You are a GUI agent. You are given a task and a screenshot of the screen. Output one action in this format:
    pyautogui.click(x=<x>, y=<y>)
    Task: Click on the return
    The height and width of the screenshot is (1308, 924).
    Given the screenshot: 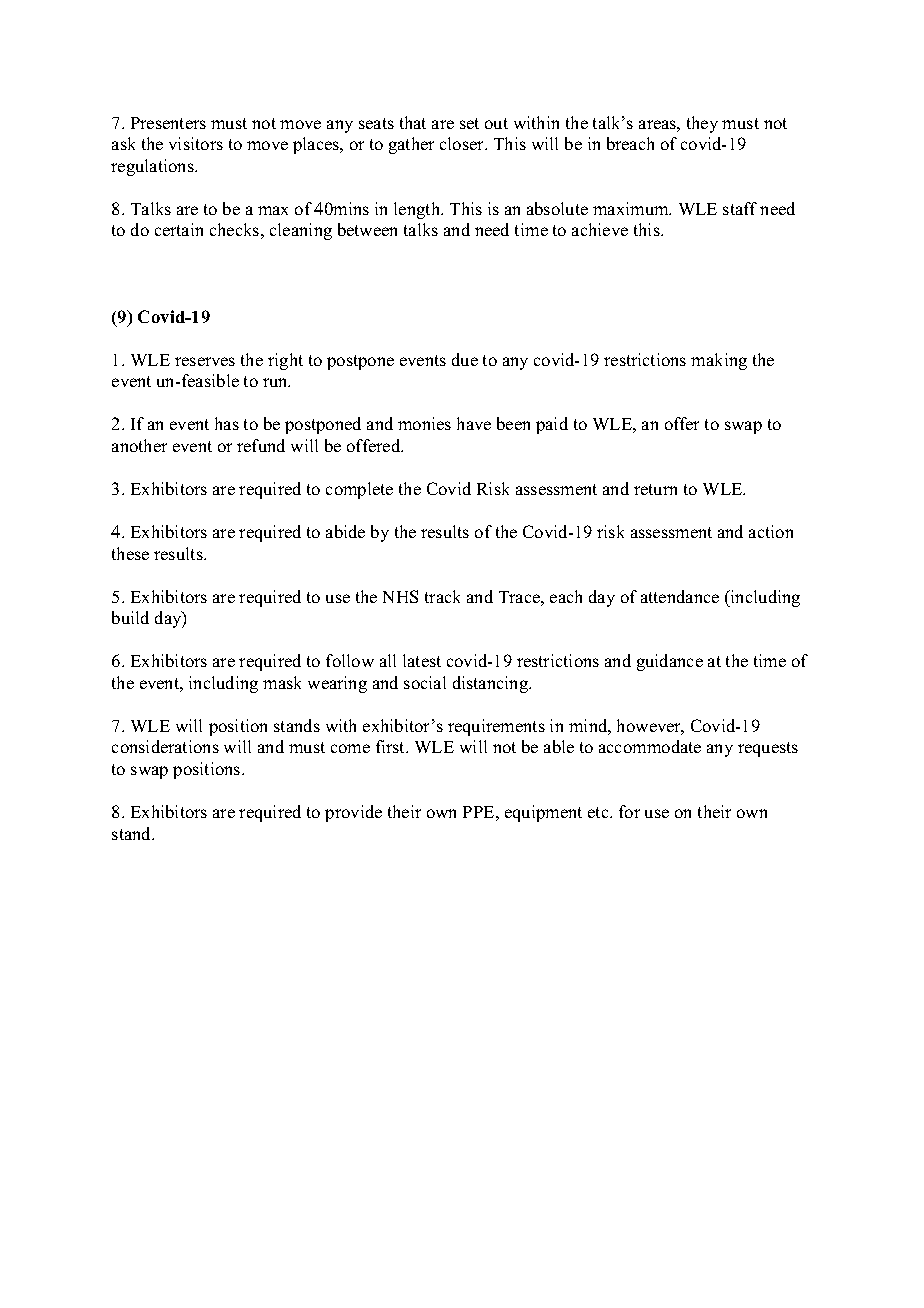 What is the action you would take?
    pyautogui.click(x=655, y=489)
